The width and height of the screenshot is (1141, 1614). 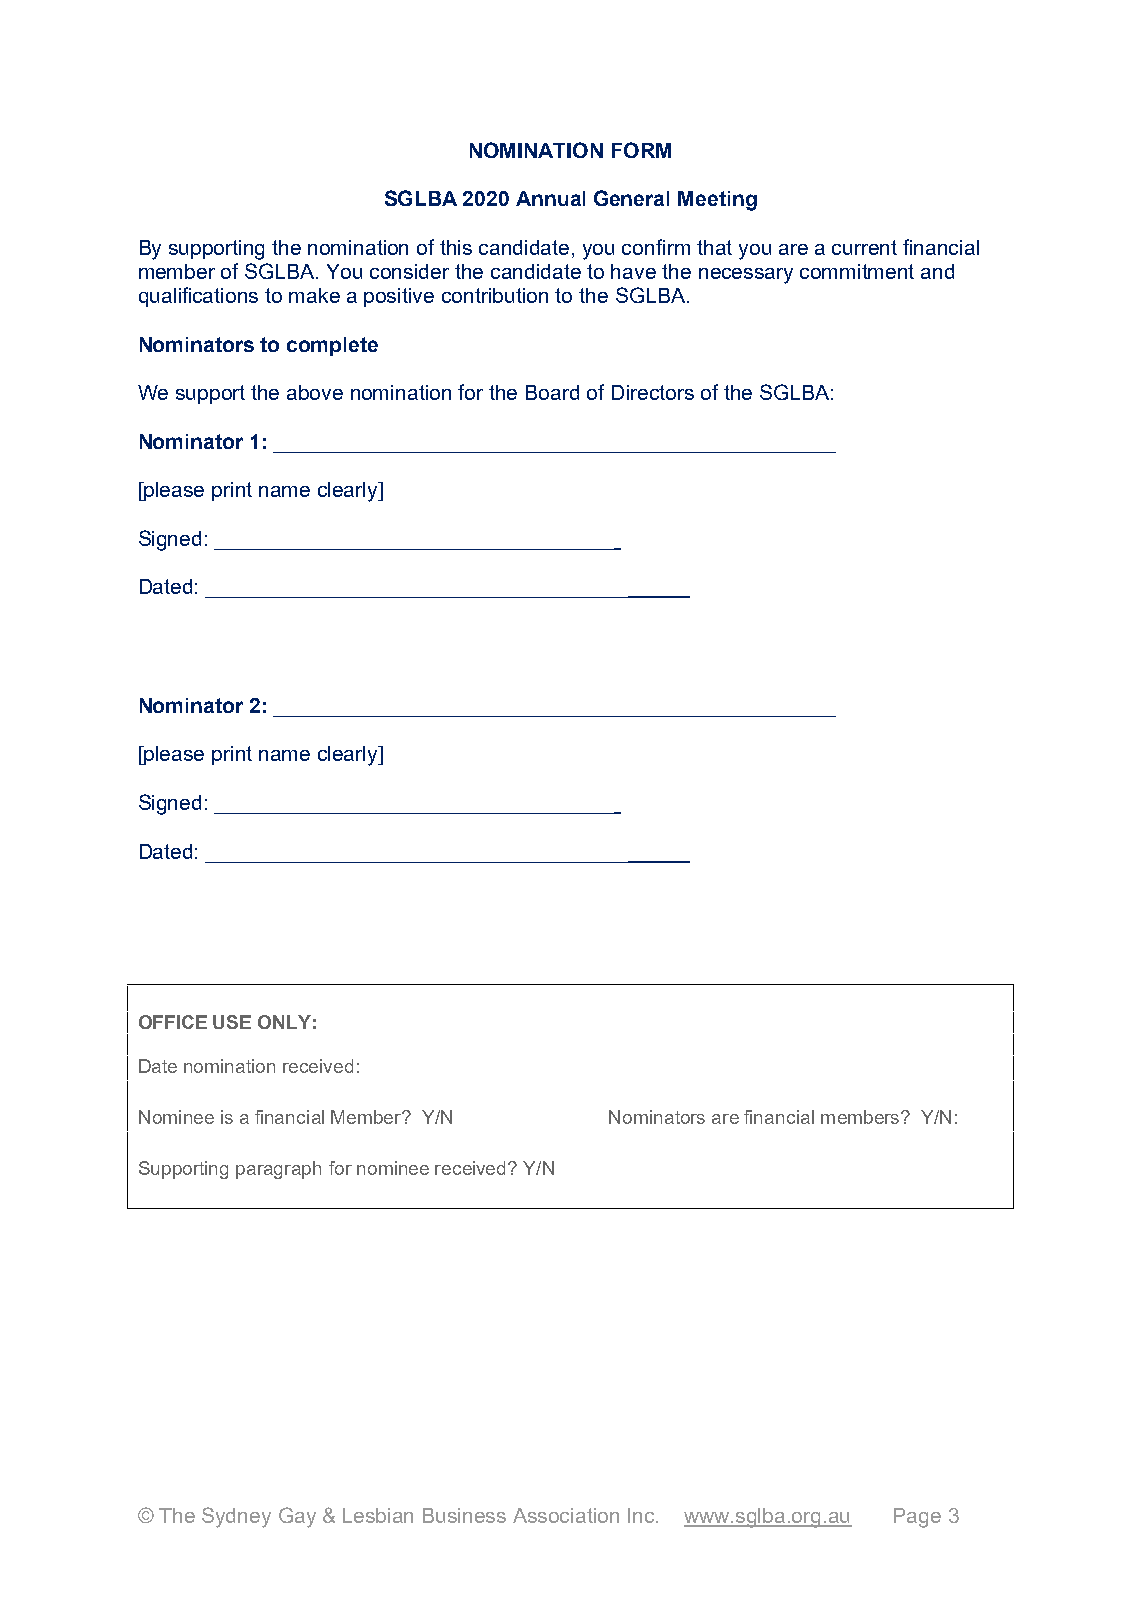 What do you see at coordinates (278, 1170) in the screenshot?
I see `paragraph` at bounding box center [278, 1170].
